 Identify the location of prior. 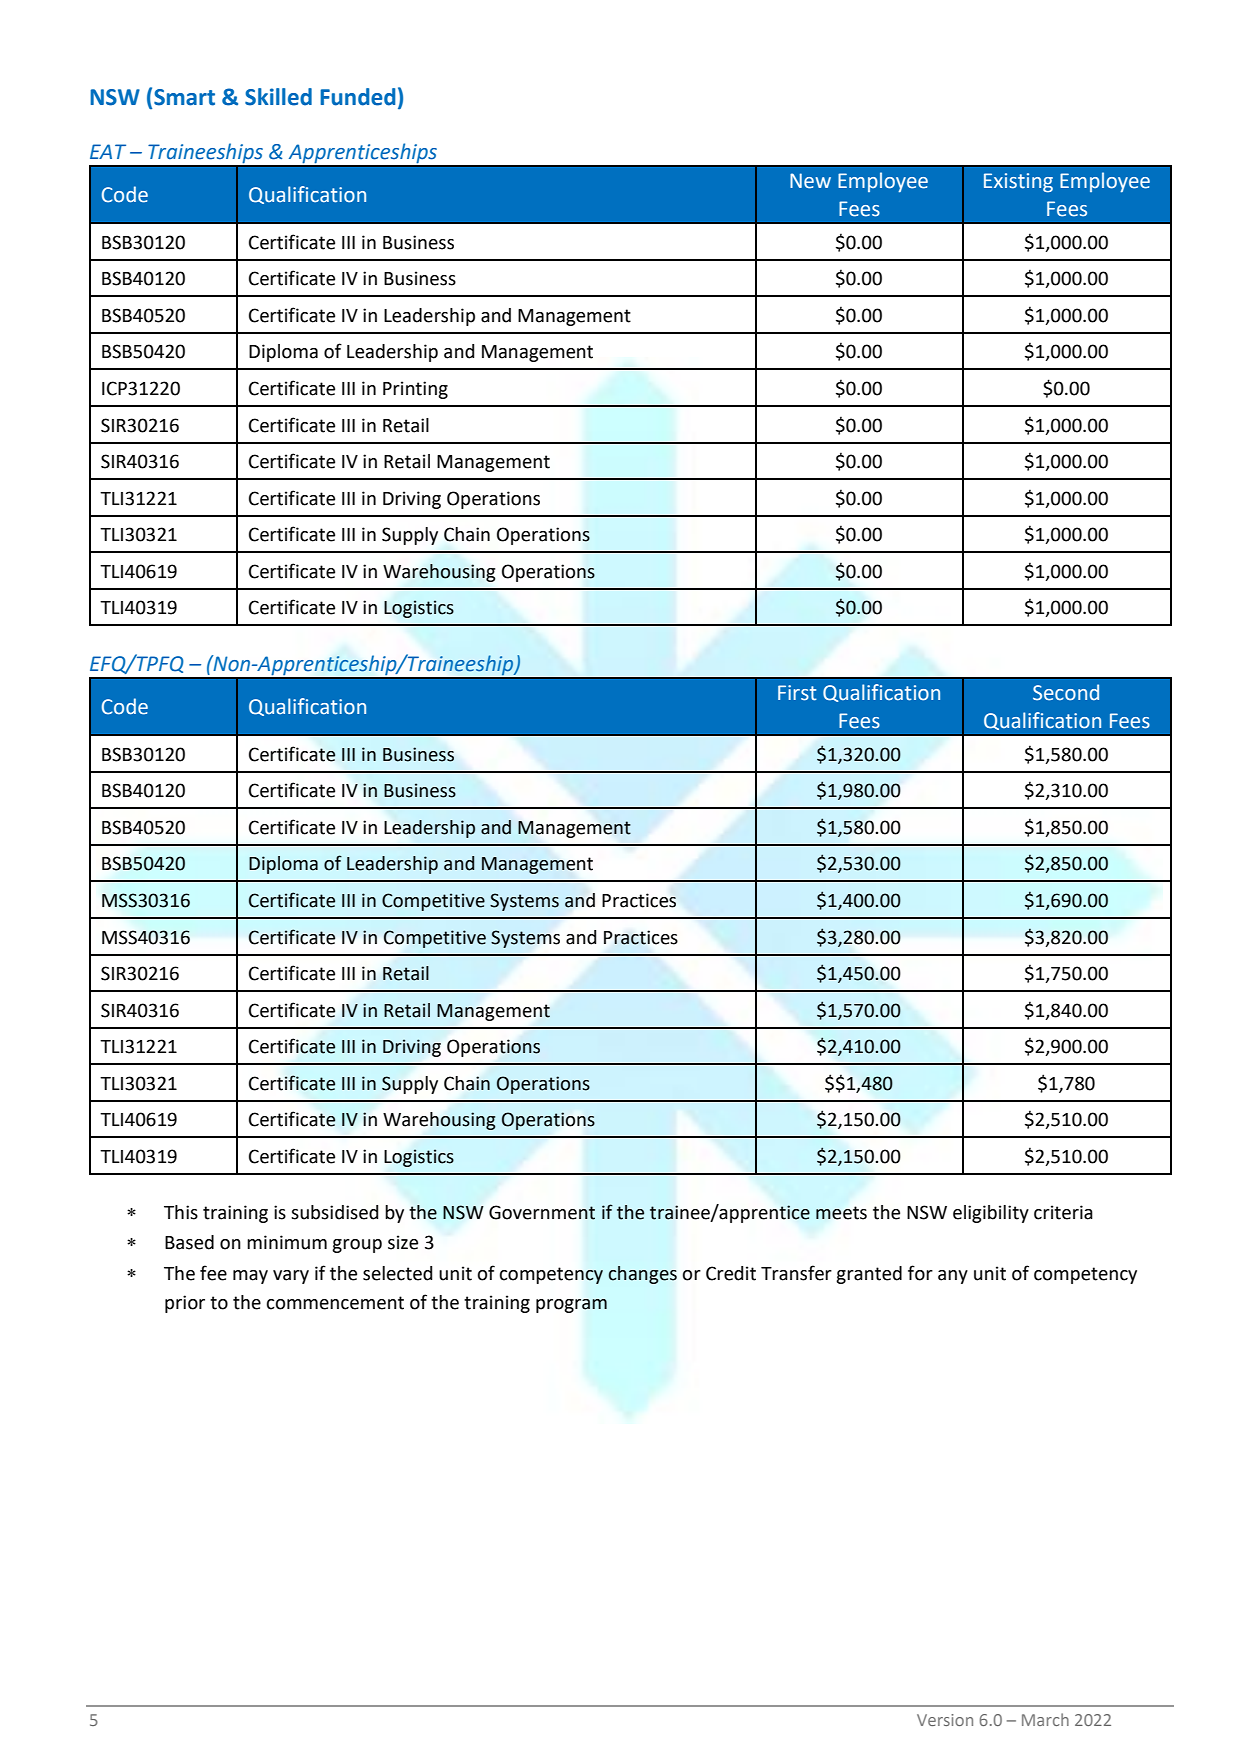
(185, 1304).
